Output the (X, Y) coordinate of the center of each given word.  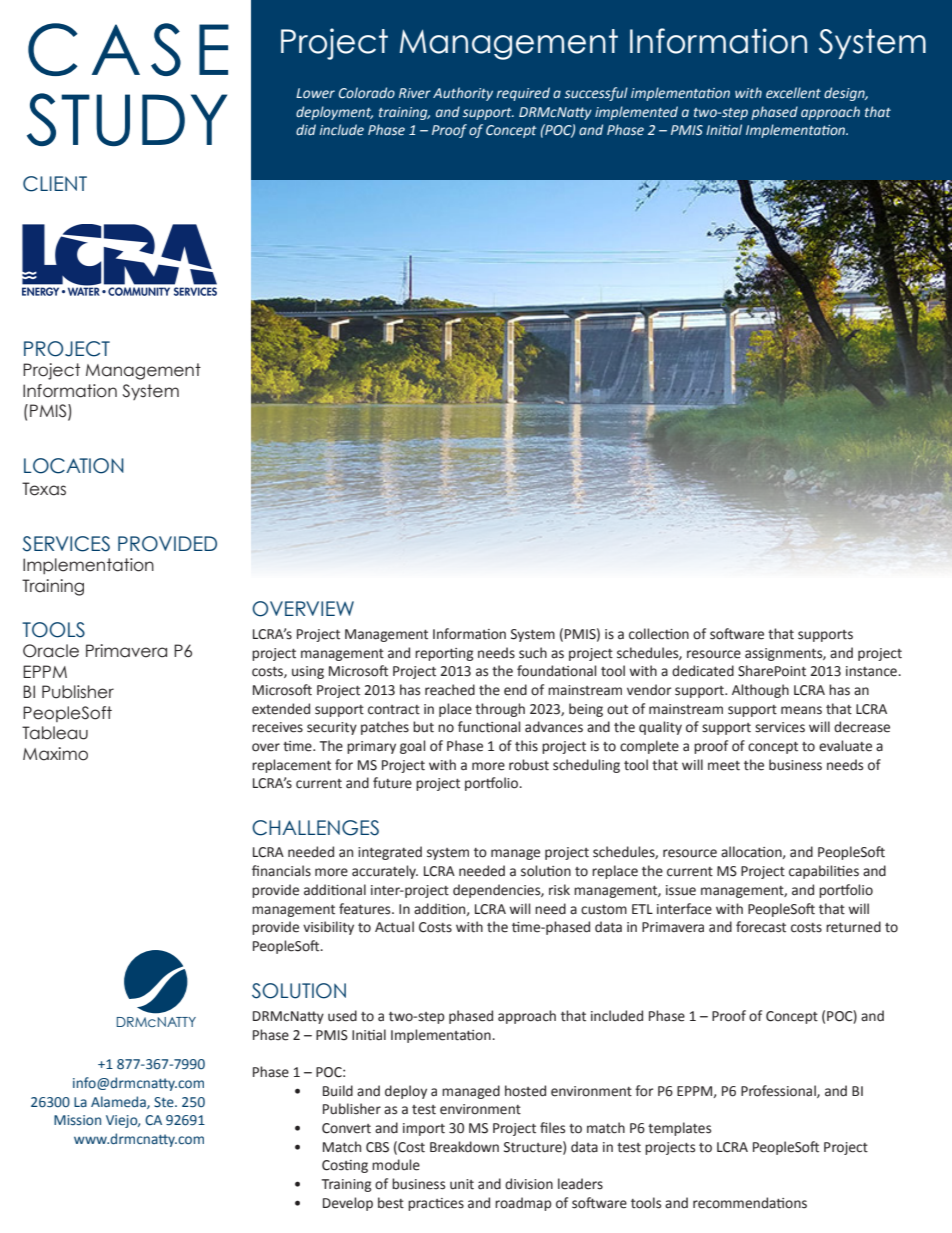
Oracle (51, 651)
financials (281, 871)
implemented (636, 113)
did (306, 129)
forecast (761, 927)
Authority (463, 94)
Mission (77, 1120)
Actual (394, 927)
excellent (793, 93)
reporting (444, 654)
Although (760, 691)
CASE (128, 49)
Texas (44, 489)
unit (462, 1184)
